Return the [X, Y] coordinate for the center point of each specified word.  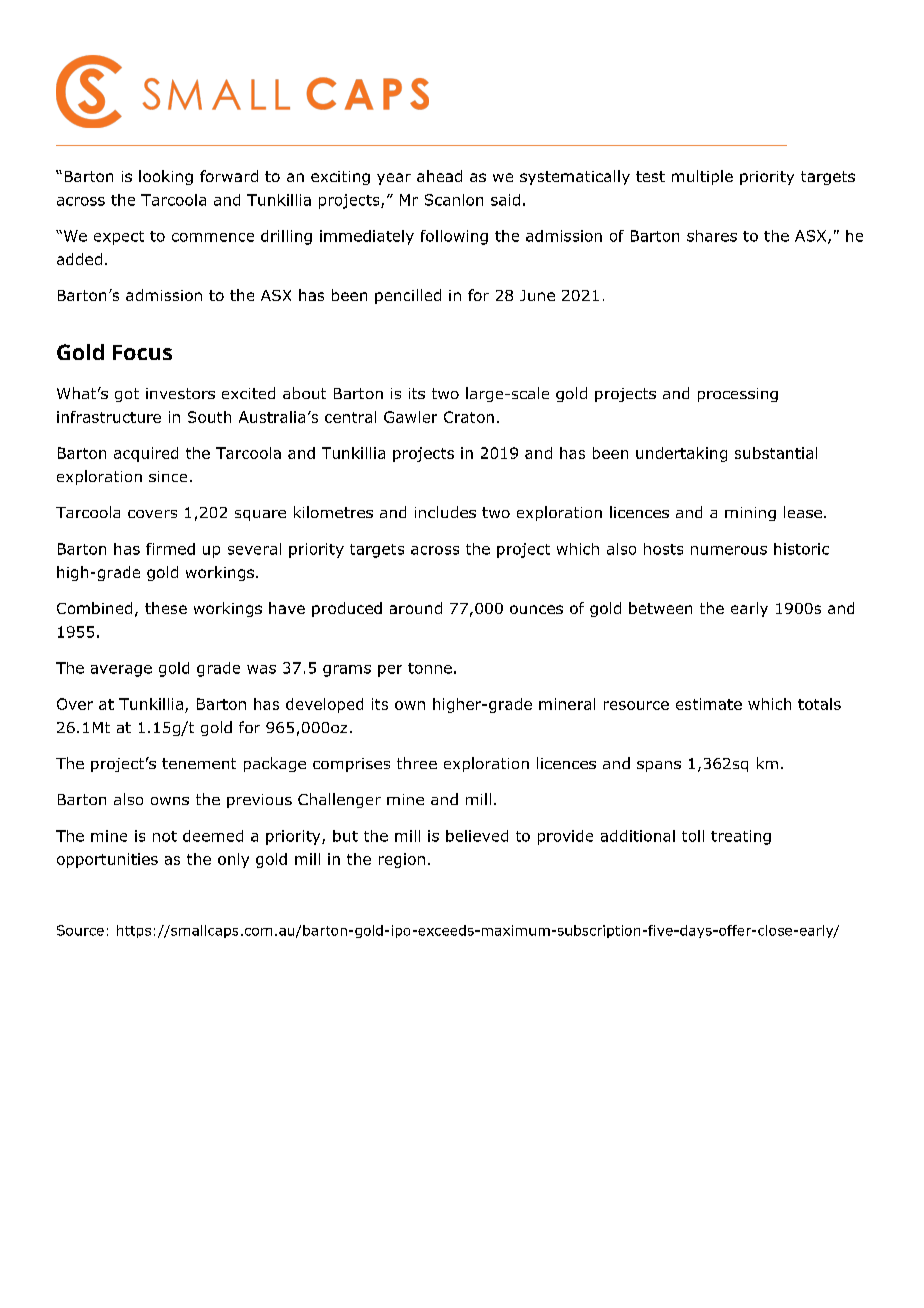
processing [738, 395]
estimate [709, 704]
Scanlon [454, 200]
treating [741, 837]
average [121, 671]
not [165, 836]
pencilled [408, 296]
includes [445, 512]
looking [166, 177]
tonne [430, 668]
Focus [142, 352]
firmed [170, 549]
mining [750, 514]
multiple [702, 177]
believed [477, 836]
